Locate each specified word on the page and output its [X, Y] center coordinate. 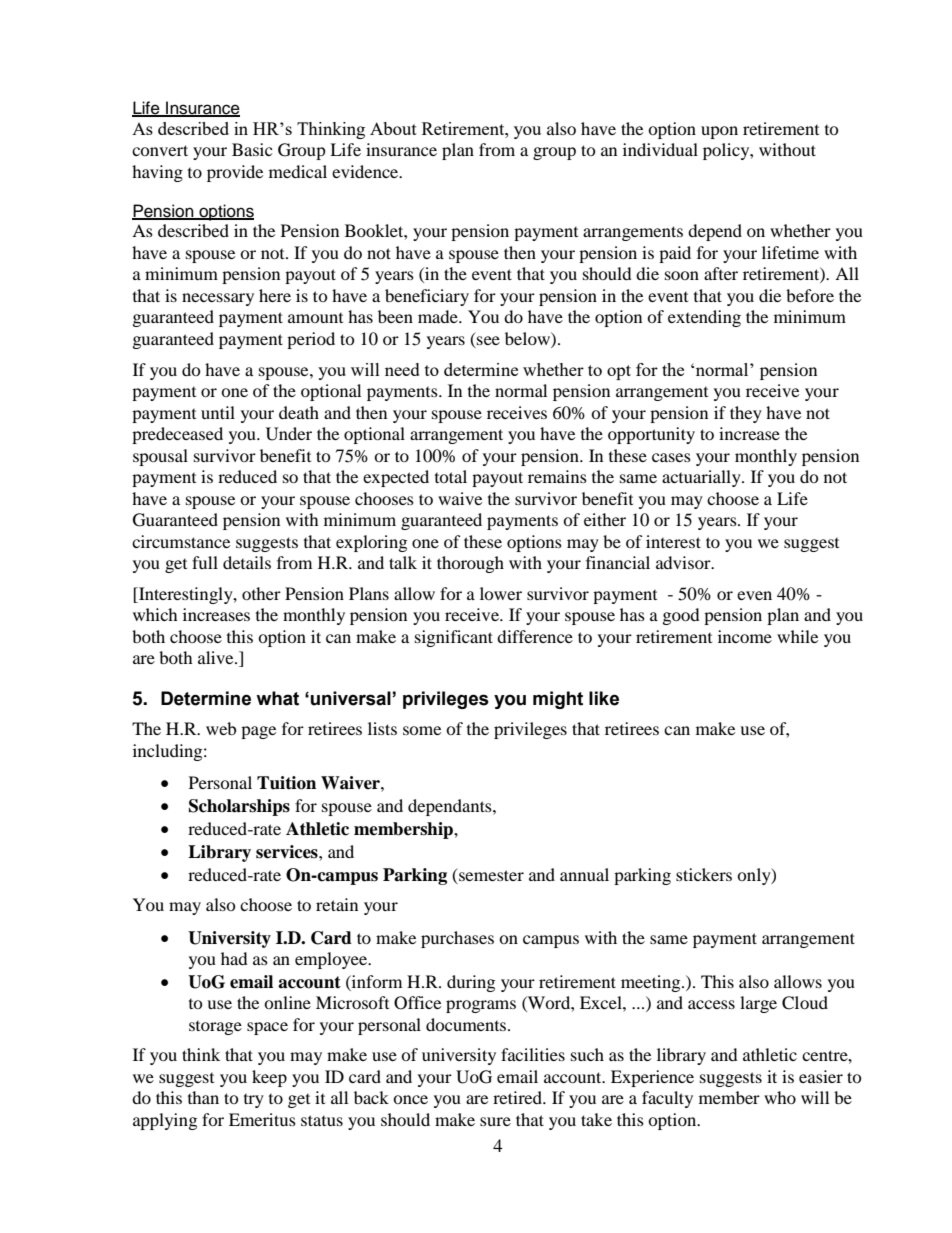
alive [217, 657]
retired [518, 1097]
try [254, 1101]
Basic [252, 149]
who [780, 1097]
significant [454, 638]
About [393, 128]
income [745, 636]
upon [719, 132]
